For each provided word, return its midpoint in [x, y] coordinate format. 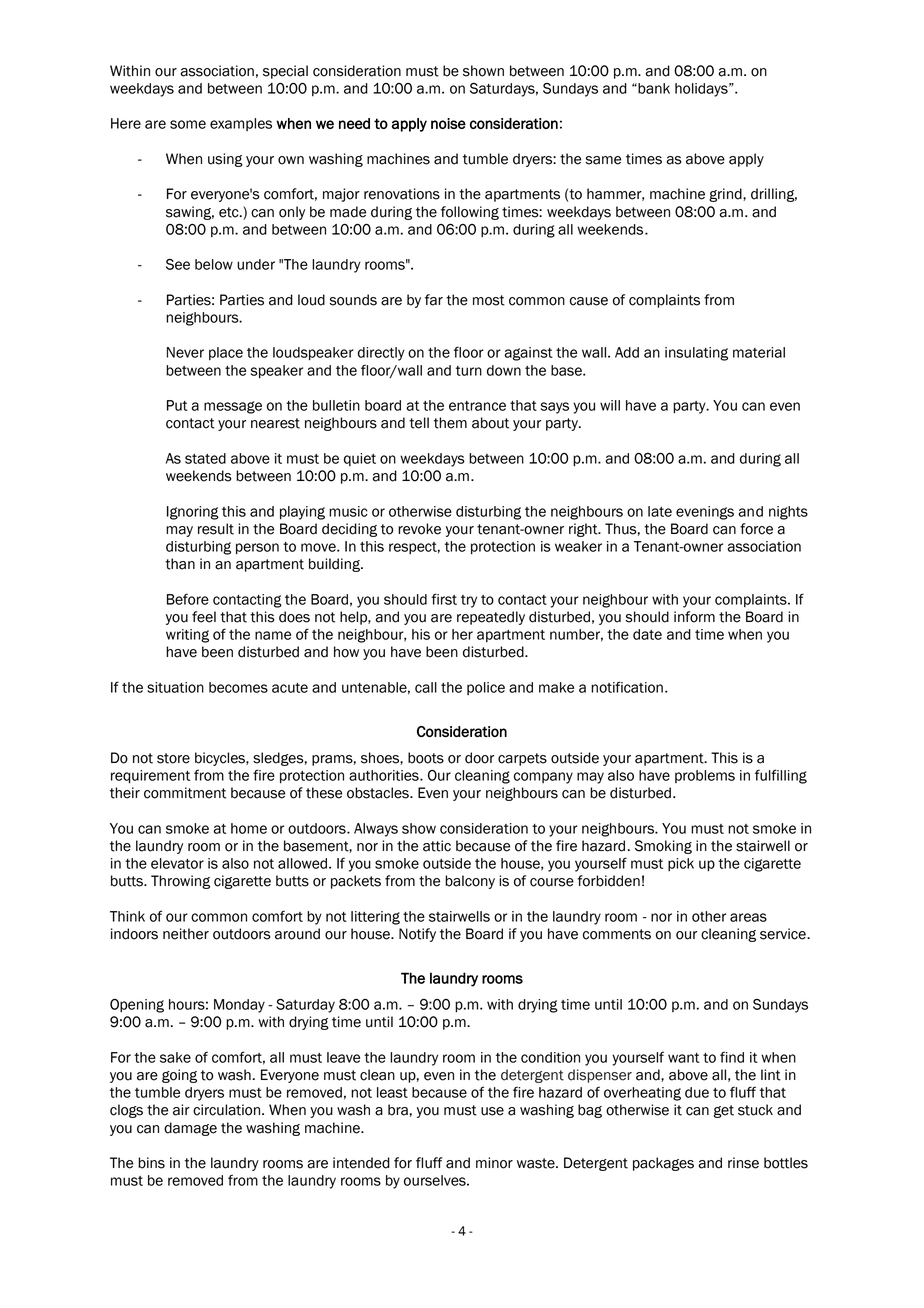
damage [190, 1129]
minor [494, 1163]
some [188, 124]
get [724, 1111]
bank [653, 88]
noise [448, 123]
